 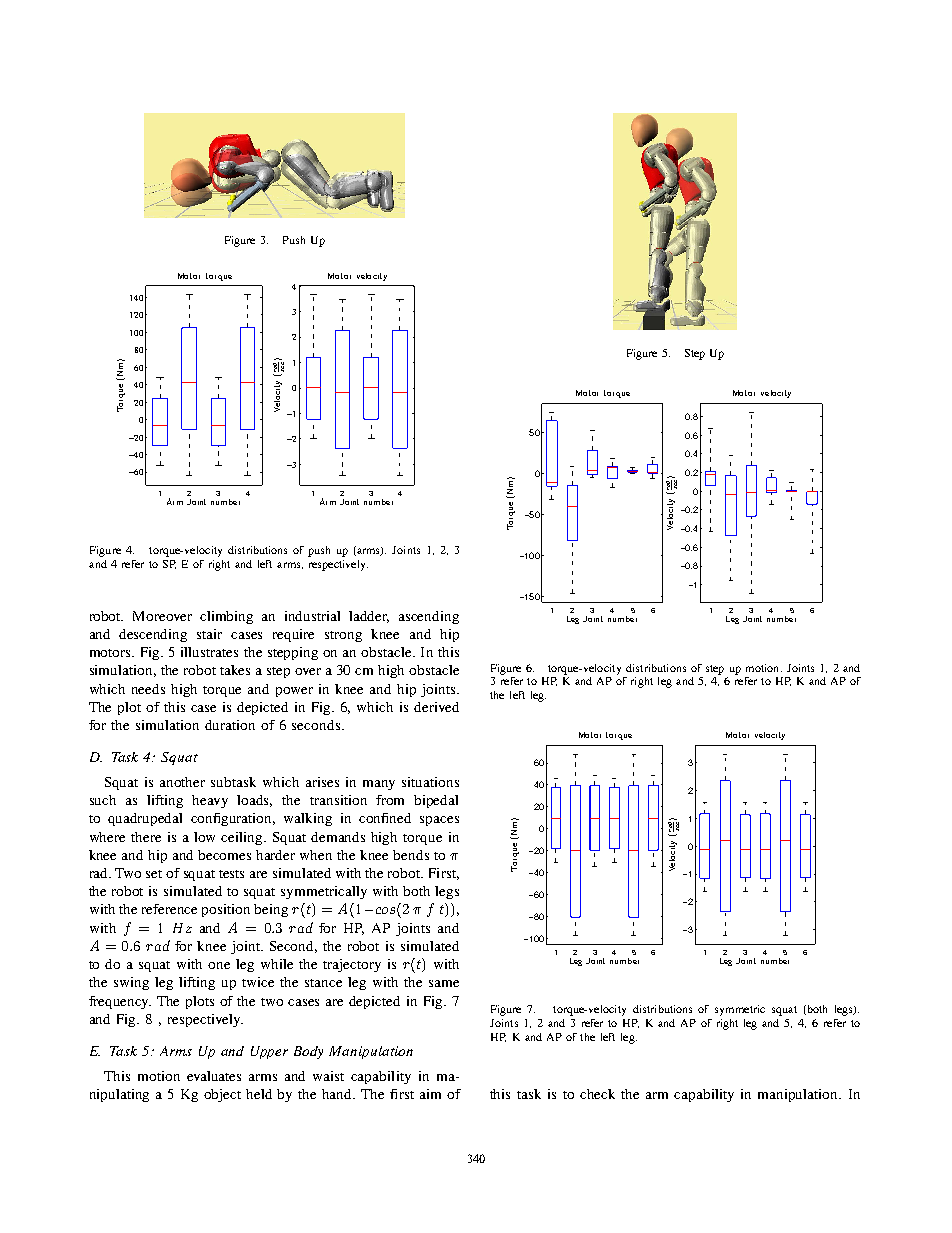 What do you see at coordinates (131, 983) in the page?
I see `swing` at bounding box center [131, 983].
